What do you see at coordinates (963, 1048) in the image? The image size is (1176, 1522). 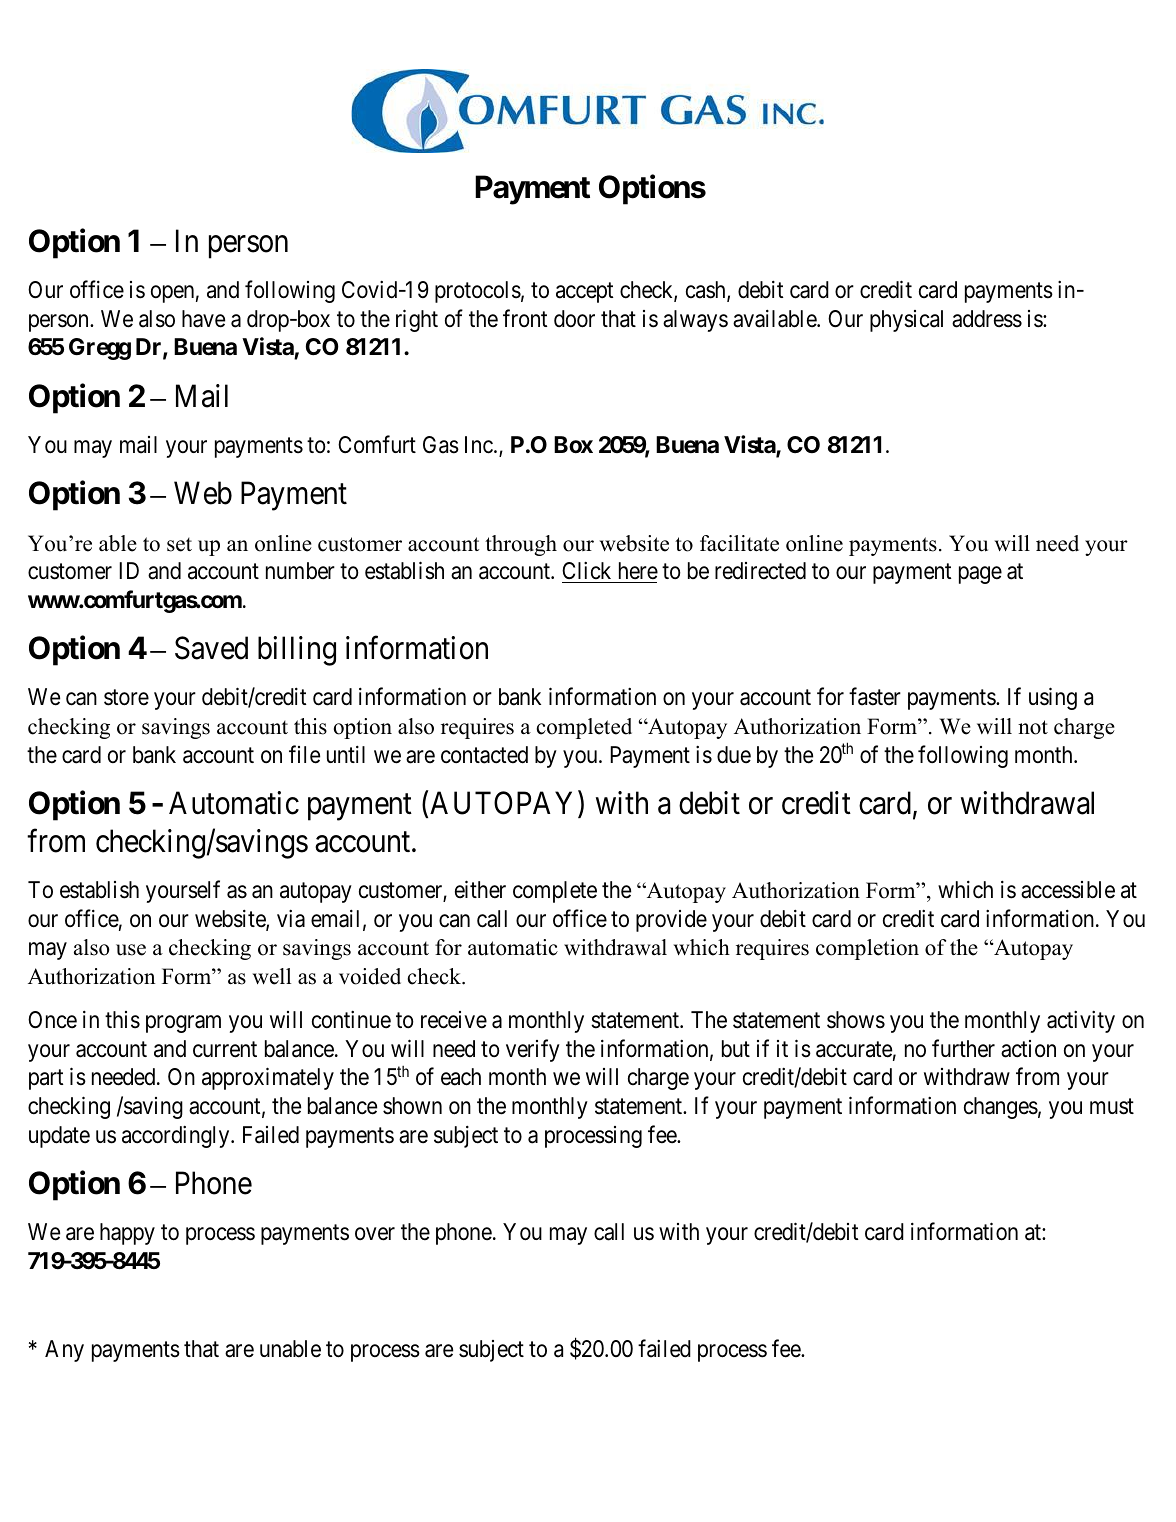 I see `further` at bounding box center [963, 1048].
